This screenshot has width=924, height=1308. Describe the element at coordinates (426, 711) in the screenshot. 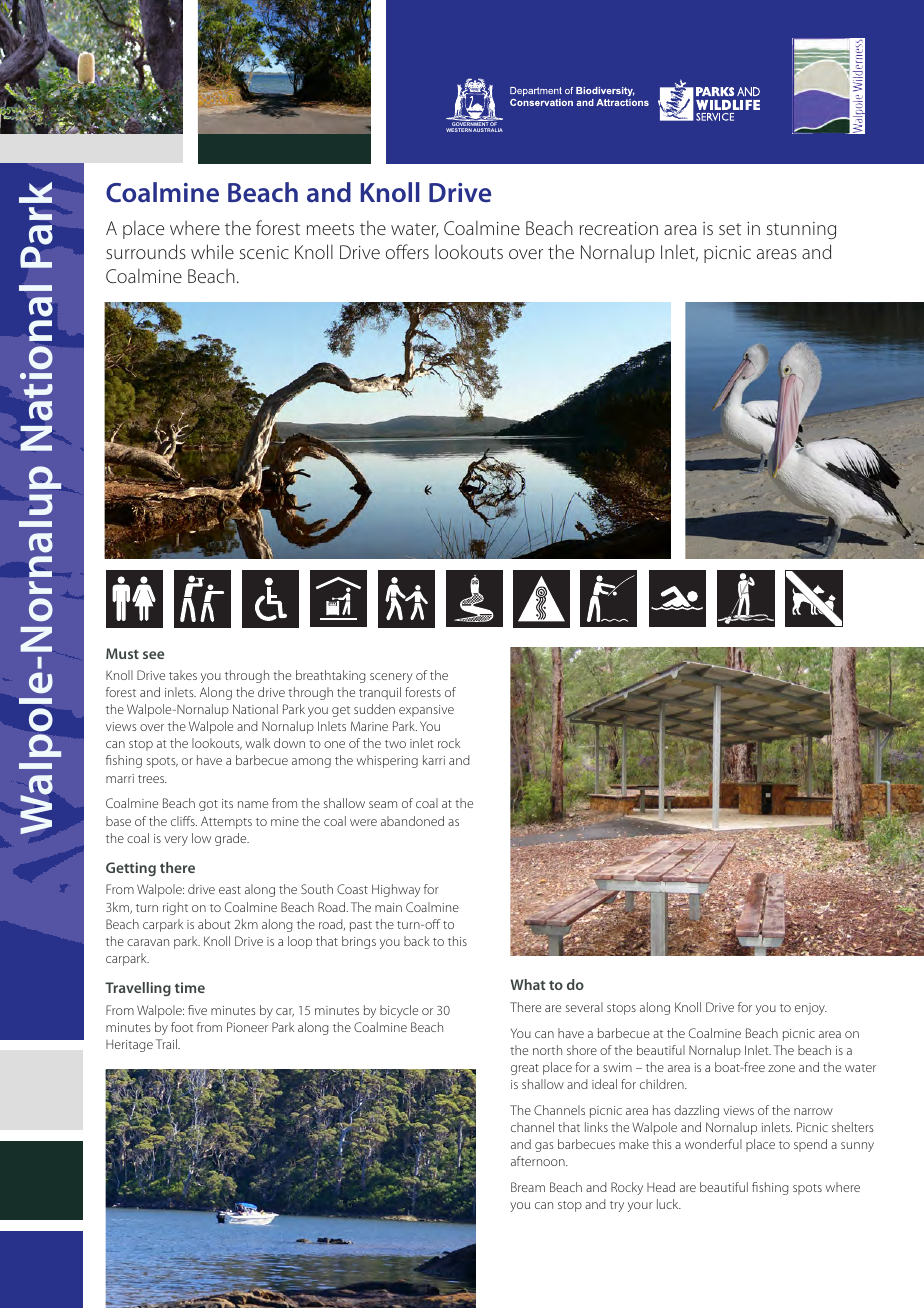

I see `expansive` at that location.
